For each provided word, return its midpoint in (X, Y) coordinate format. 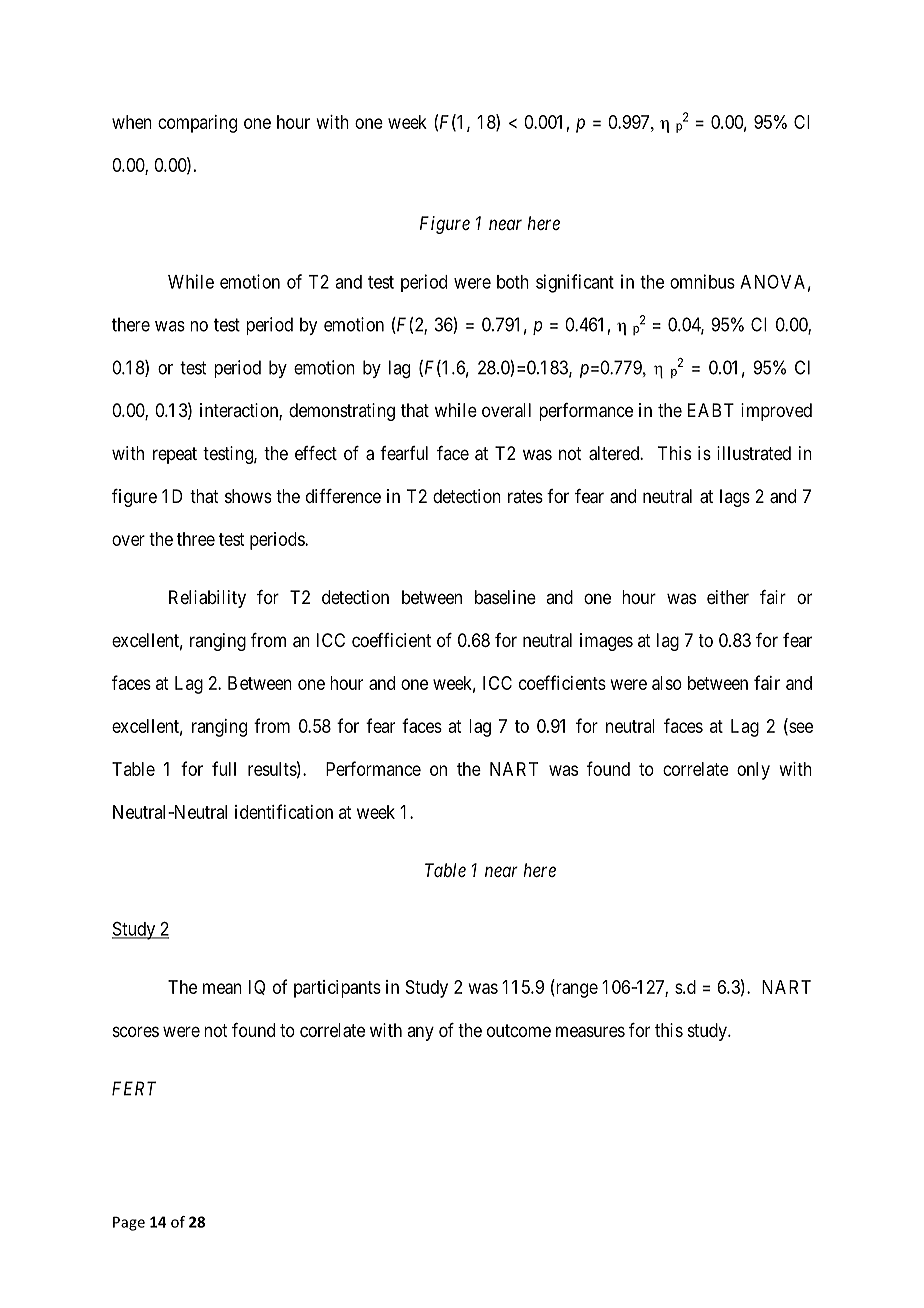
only (753, 771)
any (420, 1033)
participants (337, 989)
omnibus (702, 281)
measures (590, 1032)
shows (248, 496)
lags (735, 498)
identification (284, 811)
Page (129, 1223)
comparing (197, 124)
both (513, 282)
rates (525, 496)
